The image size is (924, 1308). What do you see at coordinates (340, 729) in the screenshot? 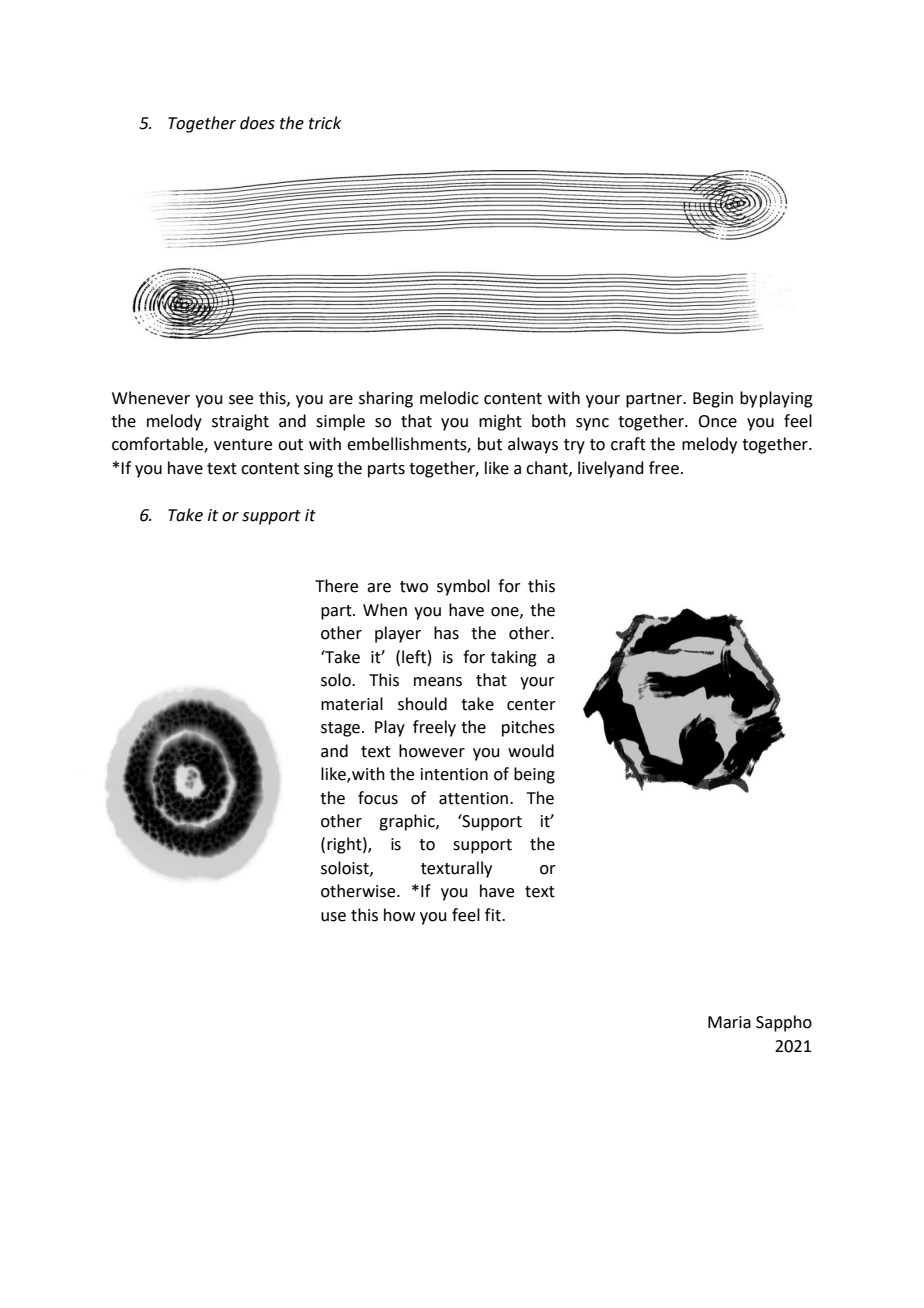
I see `stage` at bounding box center [340, 729].
